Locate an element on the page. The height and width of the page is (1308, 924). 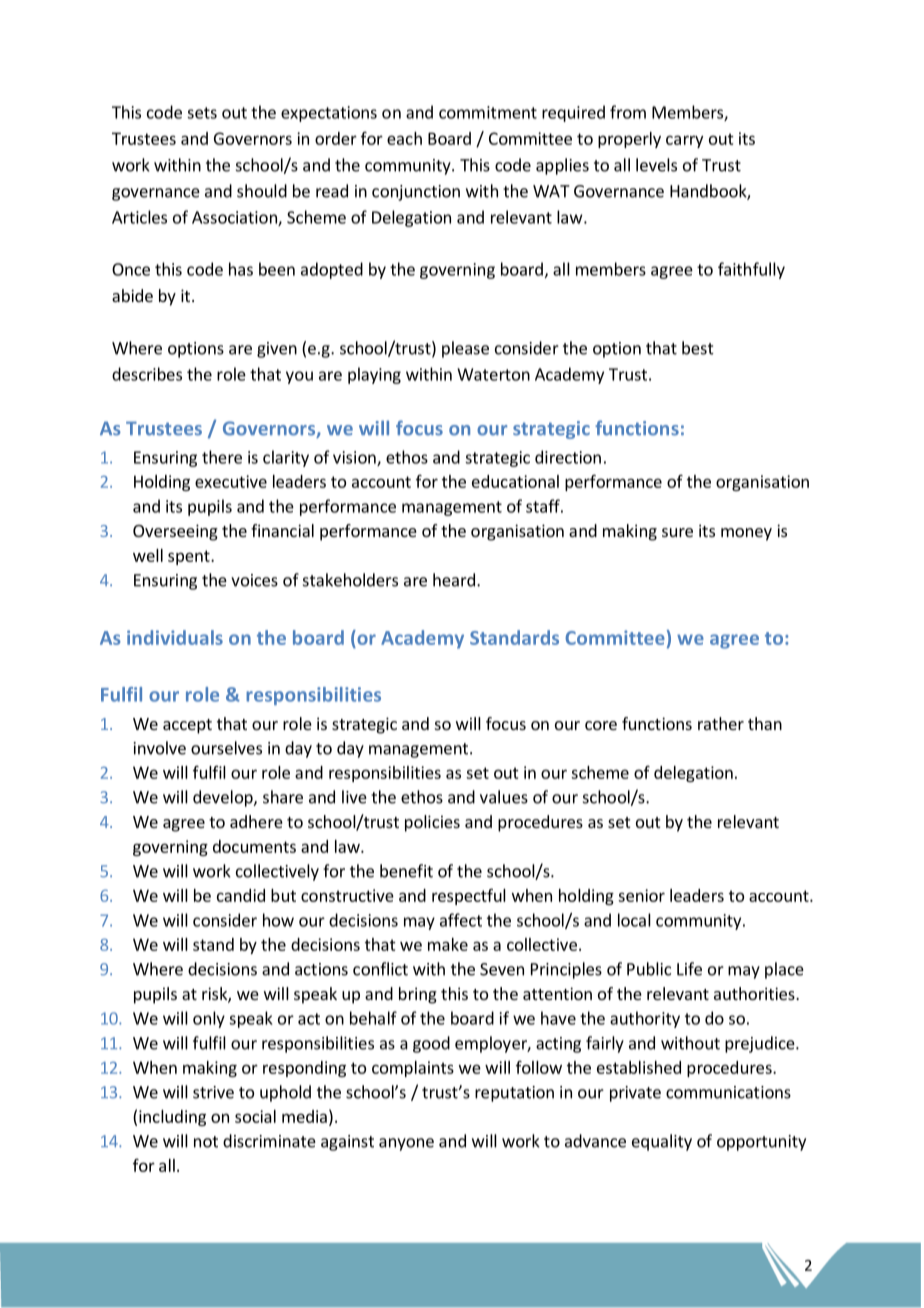
candid is located at coordinates (241, 895).
